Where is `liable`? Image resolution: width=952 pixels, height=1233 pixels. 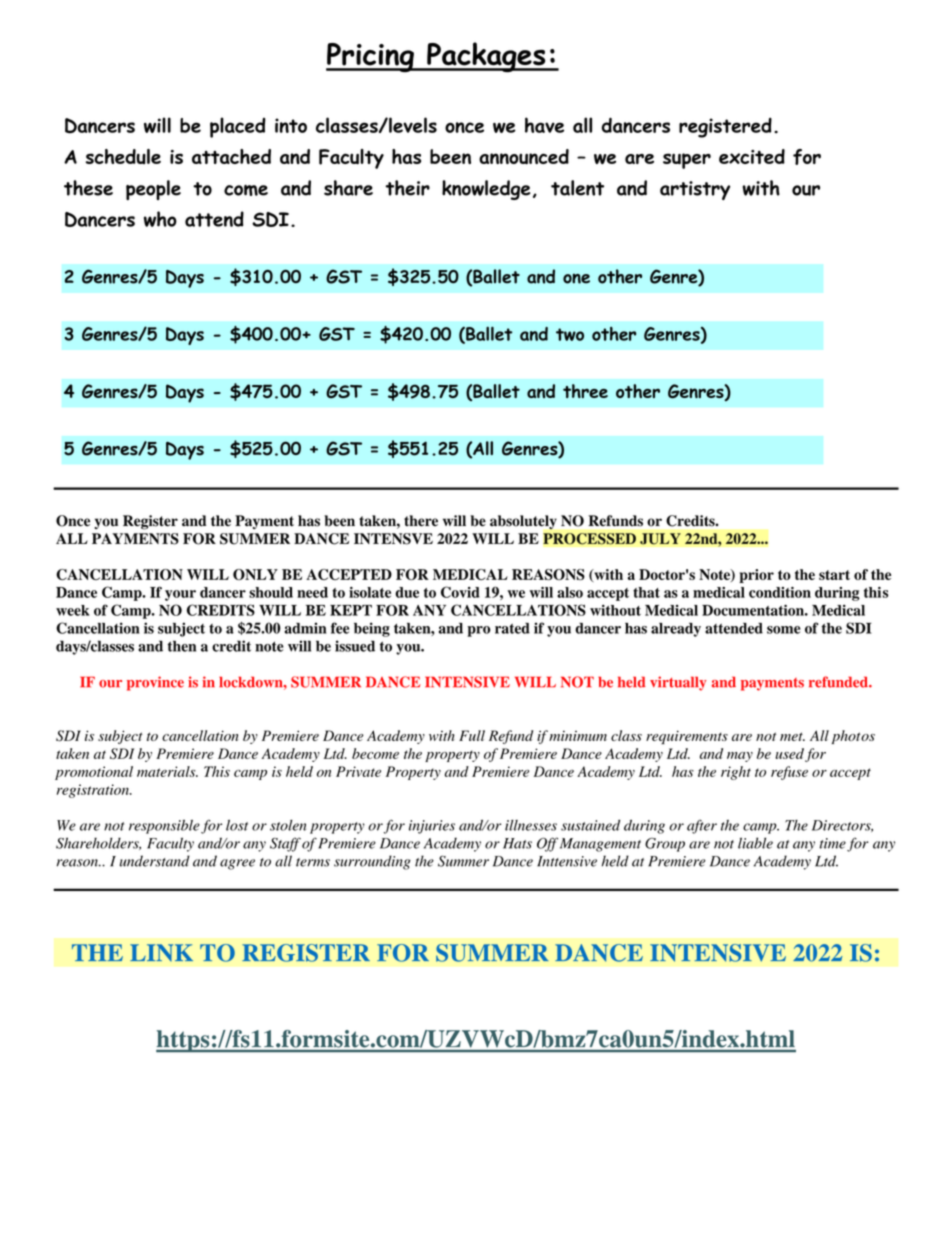 liable is located at coordinates (755, 843).
